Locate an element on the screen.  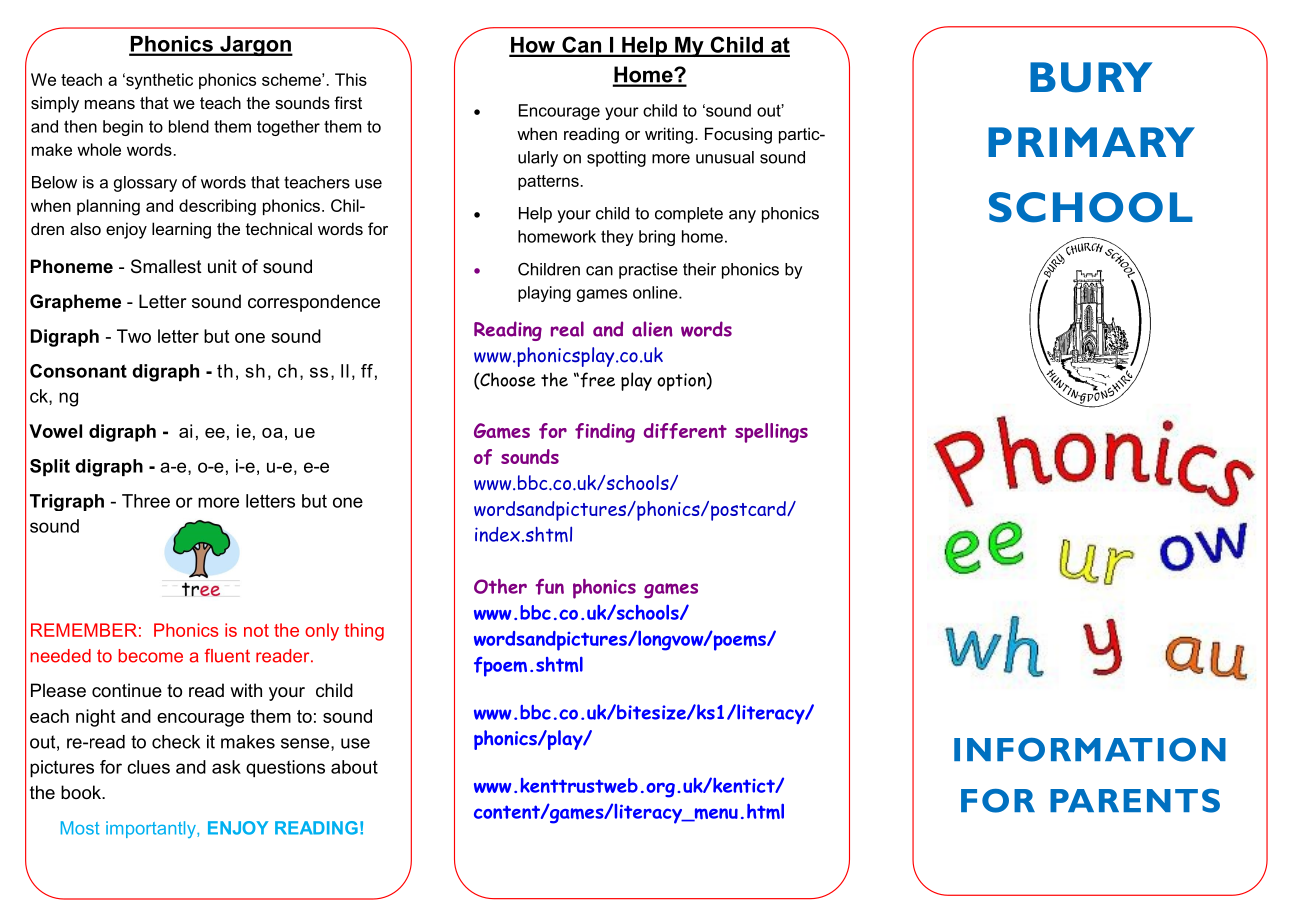
BURY is located at coordinates (1091, 77).
